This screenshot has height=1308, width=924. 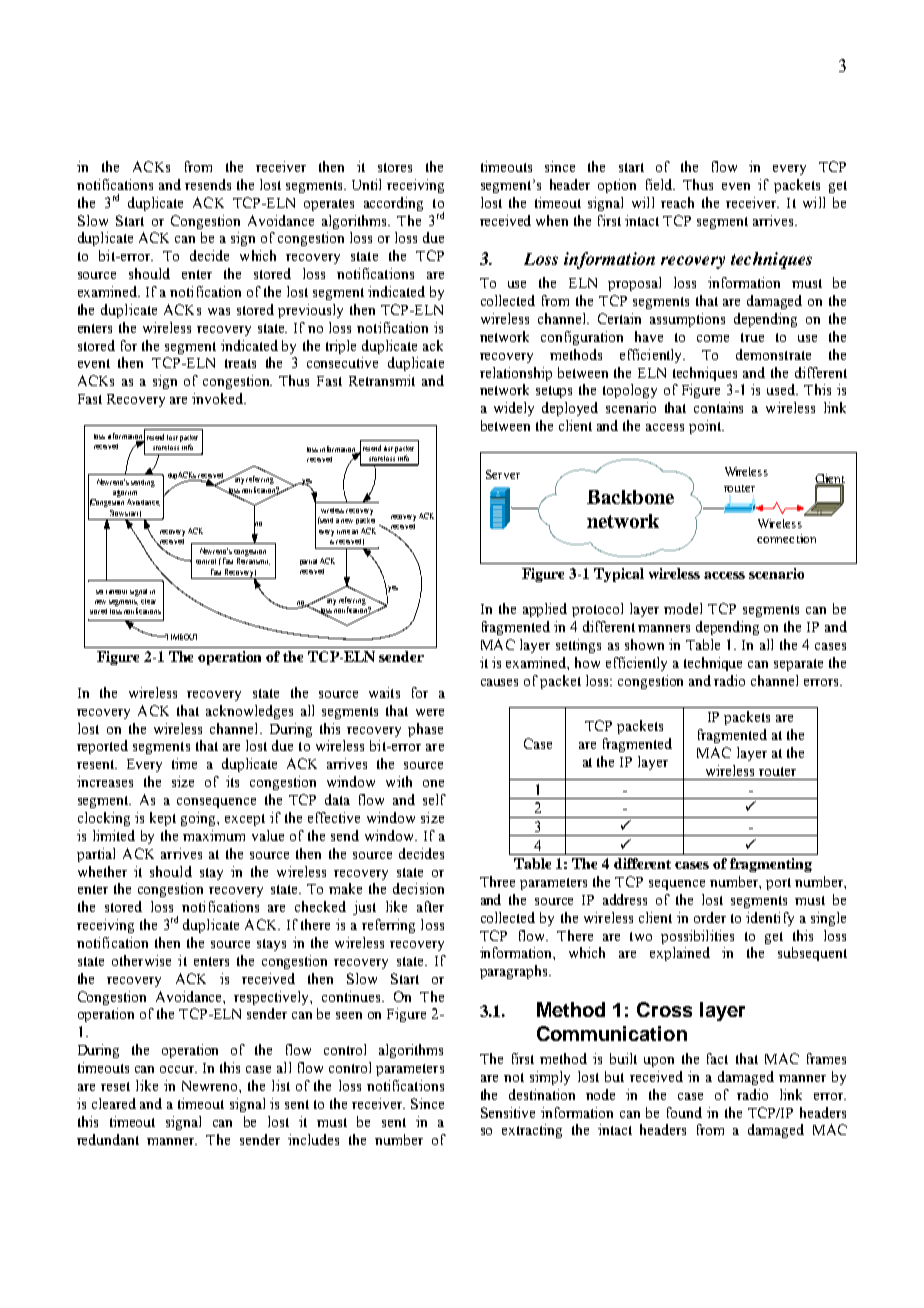 What do you see at coordinates (499, 682) in the screenshot?
I see `causes` at bounding box center [499, 682].
